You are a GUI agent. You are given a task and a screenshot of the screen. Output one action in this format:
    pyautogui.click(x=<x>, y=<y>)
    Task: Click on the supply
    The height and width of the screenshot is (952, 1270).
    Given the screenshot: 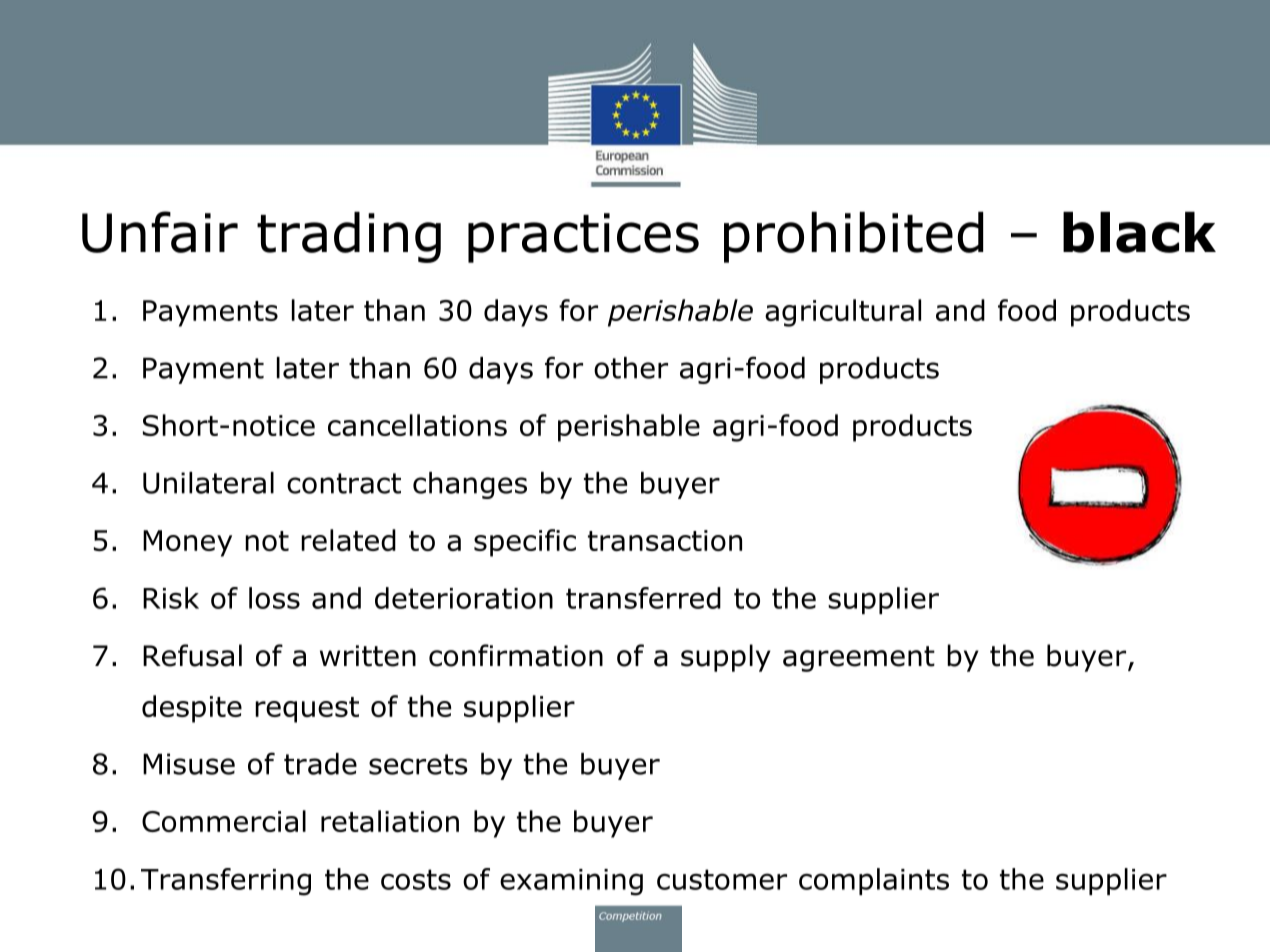 What is the action you would take?
    pyautogui.click(x=726, y=658)
